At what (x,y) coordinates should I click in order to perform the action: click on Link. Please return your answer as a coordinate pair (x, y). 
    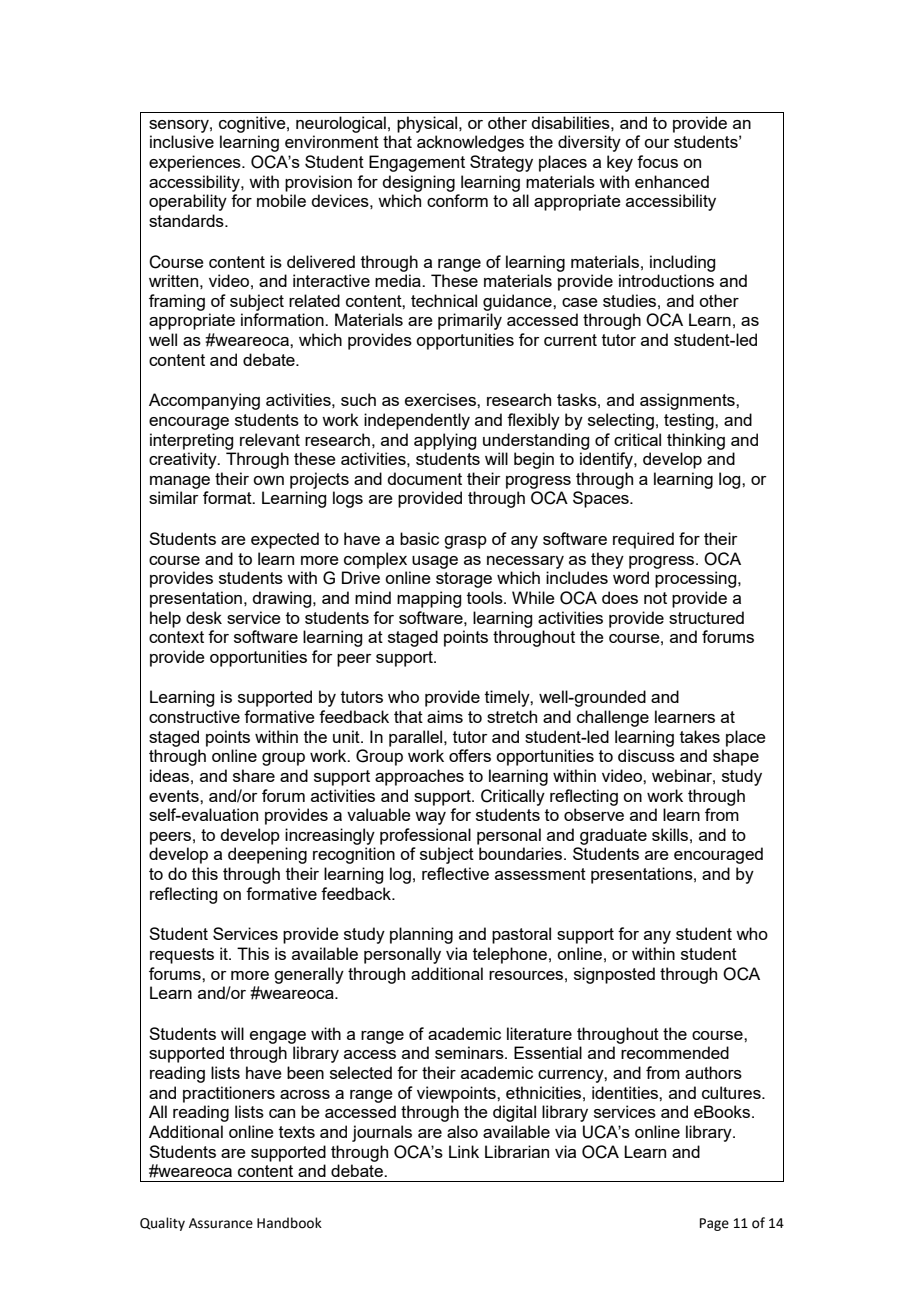
    Looking at the image, I should click on (464, 1151).
